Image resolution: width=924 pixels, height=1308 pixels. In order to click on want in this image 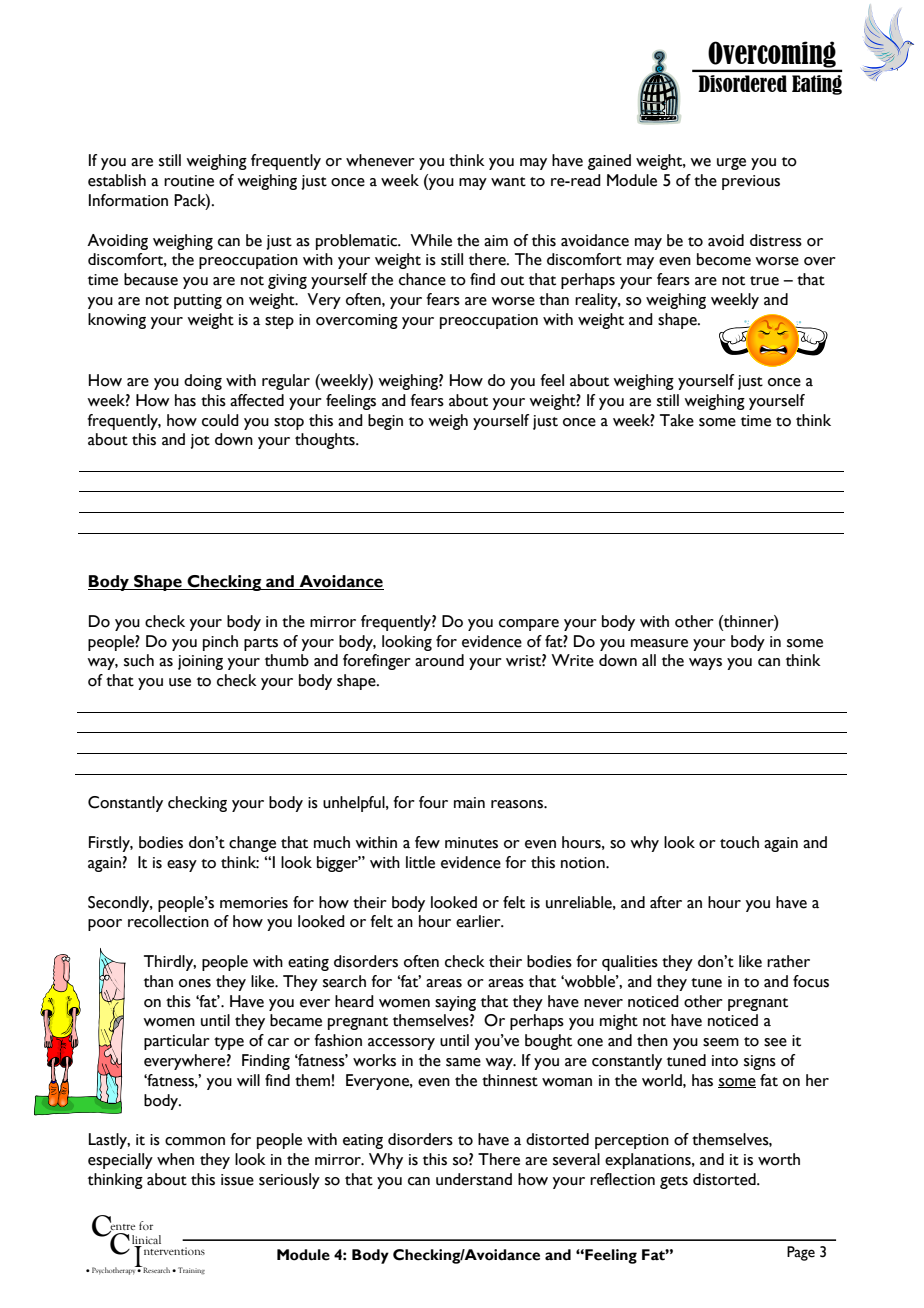, I will do `click(508, 182)`.
